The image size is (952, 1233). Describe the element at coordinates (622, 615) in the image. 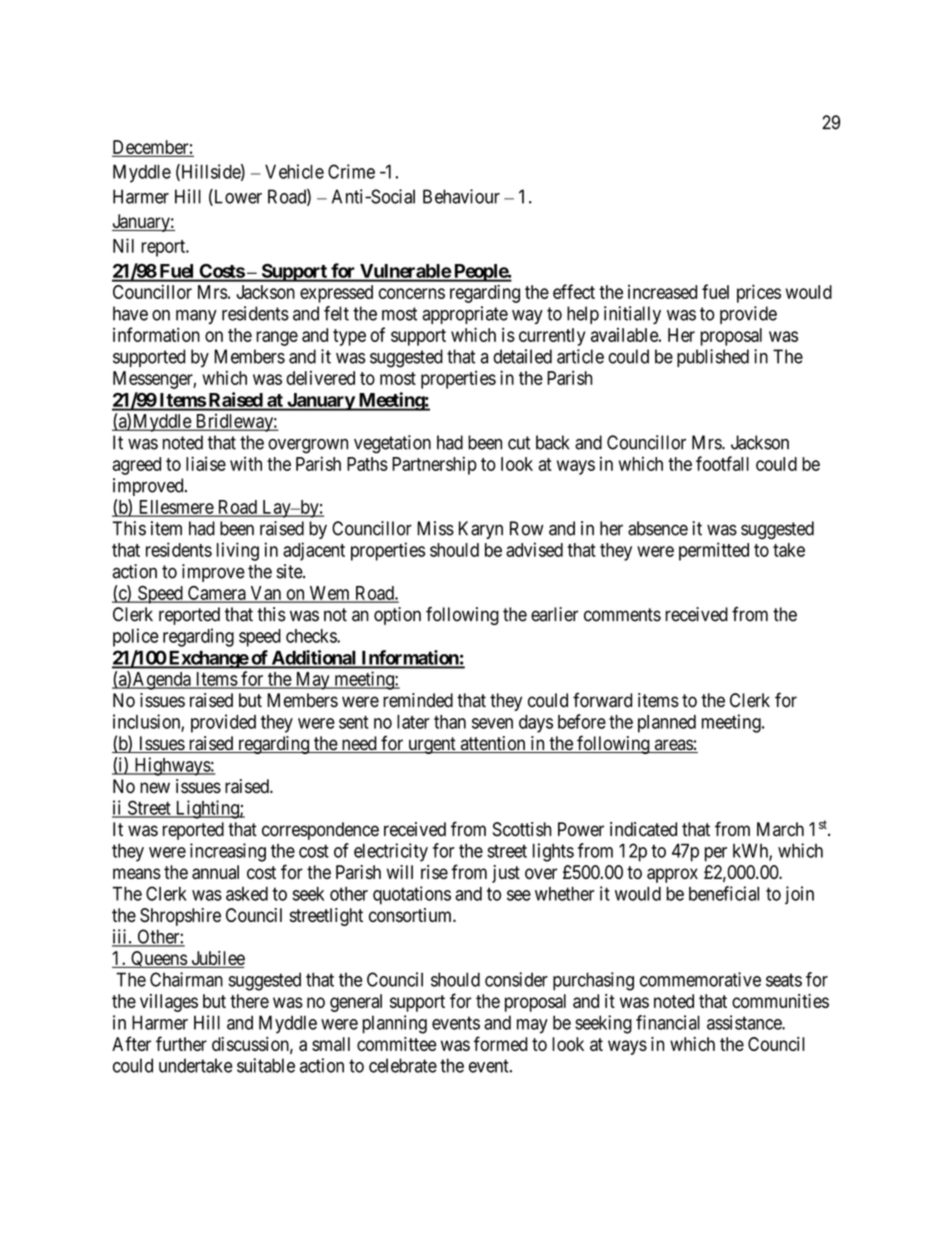

I see `comments` at that location.
